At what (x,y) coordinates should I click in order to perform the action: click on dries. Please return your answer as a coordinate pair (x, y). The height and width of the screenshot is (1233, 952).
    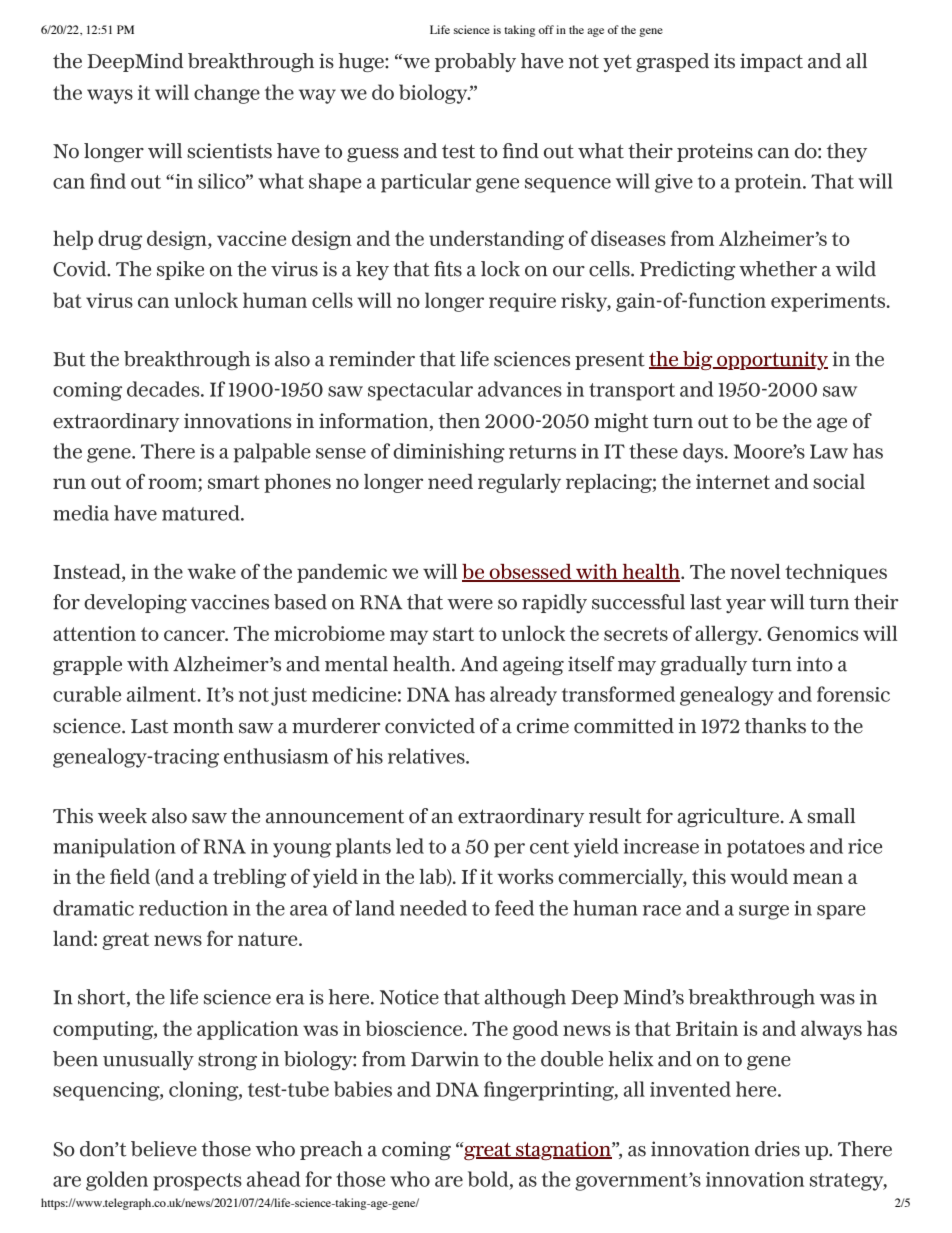
    Looking at the image, I should click on (777, 1149).
